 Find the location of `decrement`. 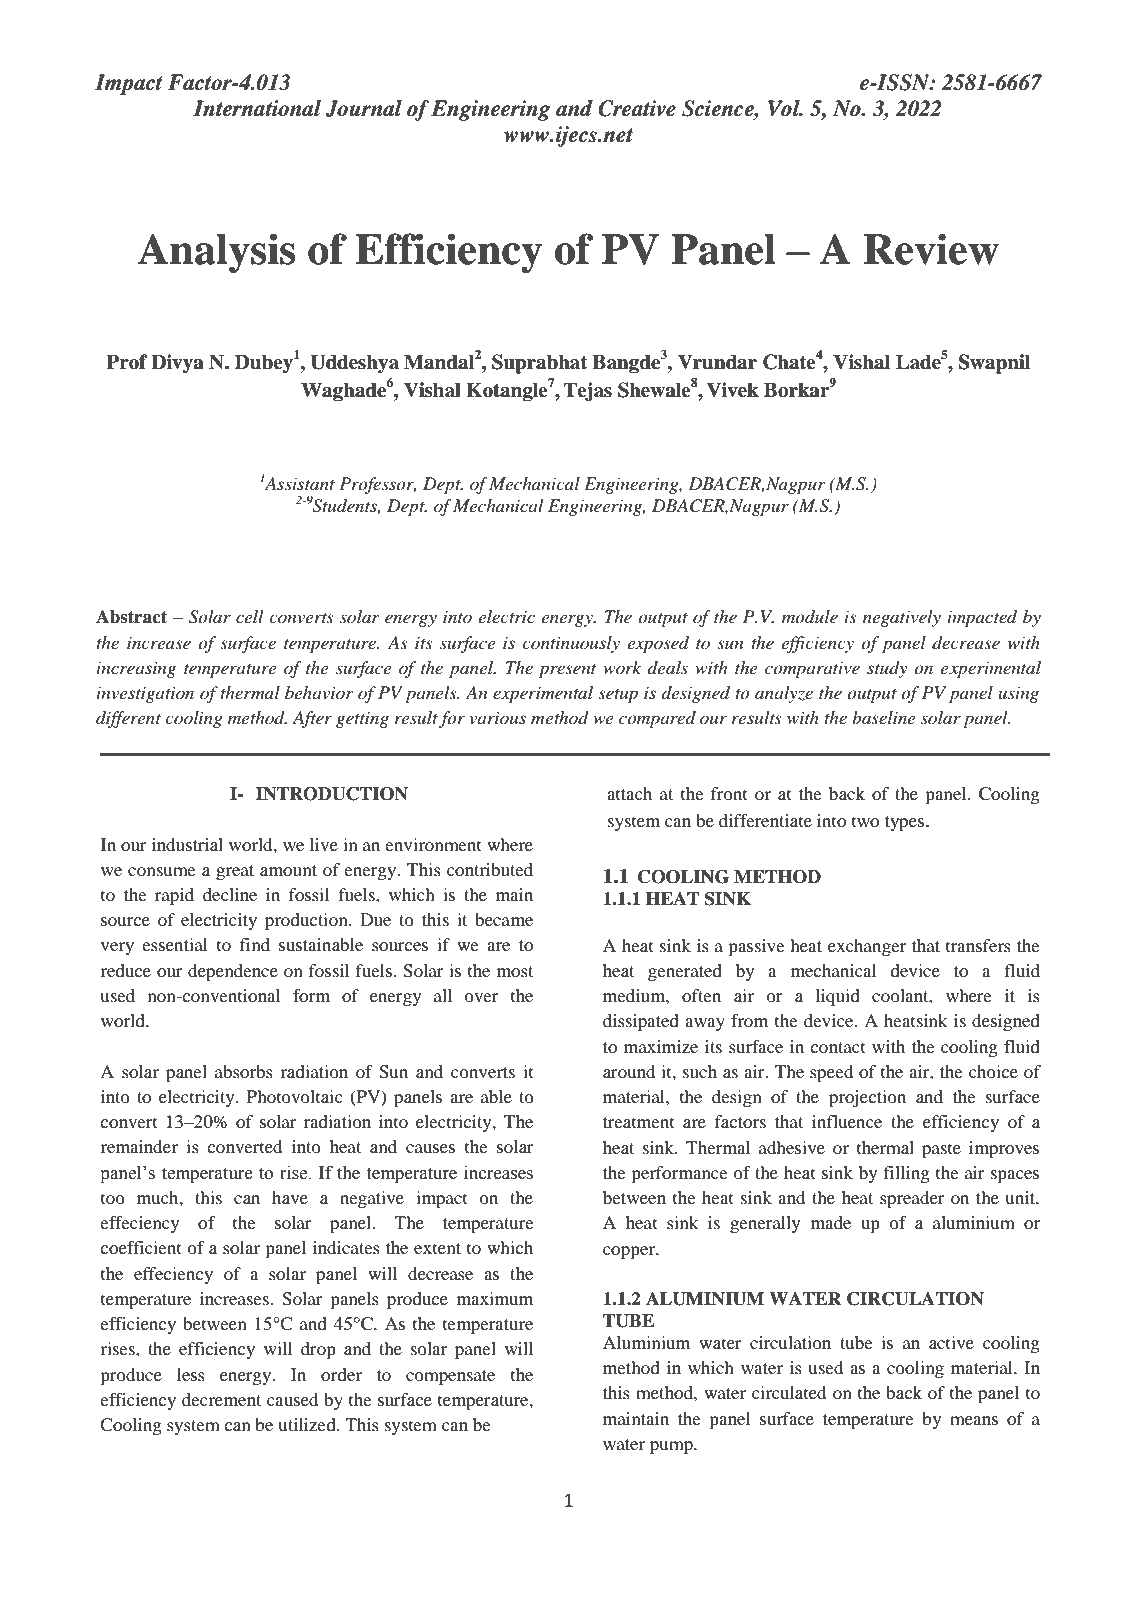

decrement is located at coordinates (221, 1399).
